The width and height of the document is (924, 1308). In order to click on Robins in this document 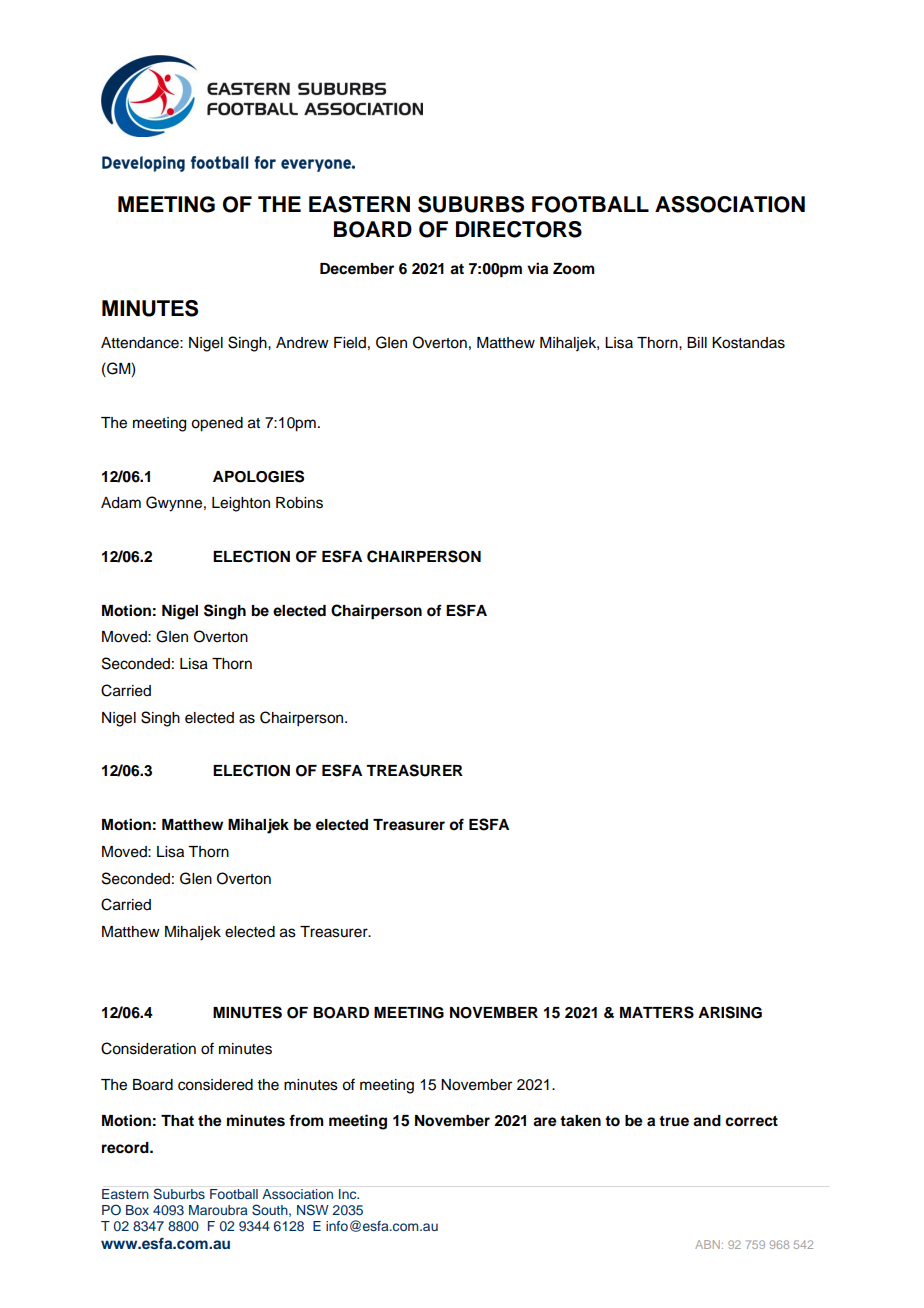, I will do `click(299, 503)`.
